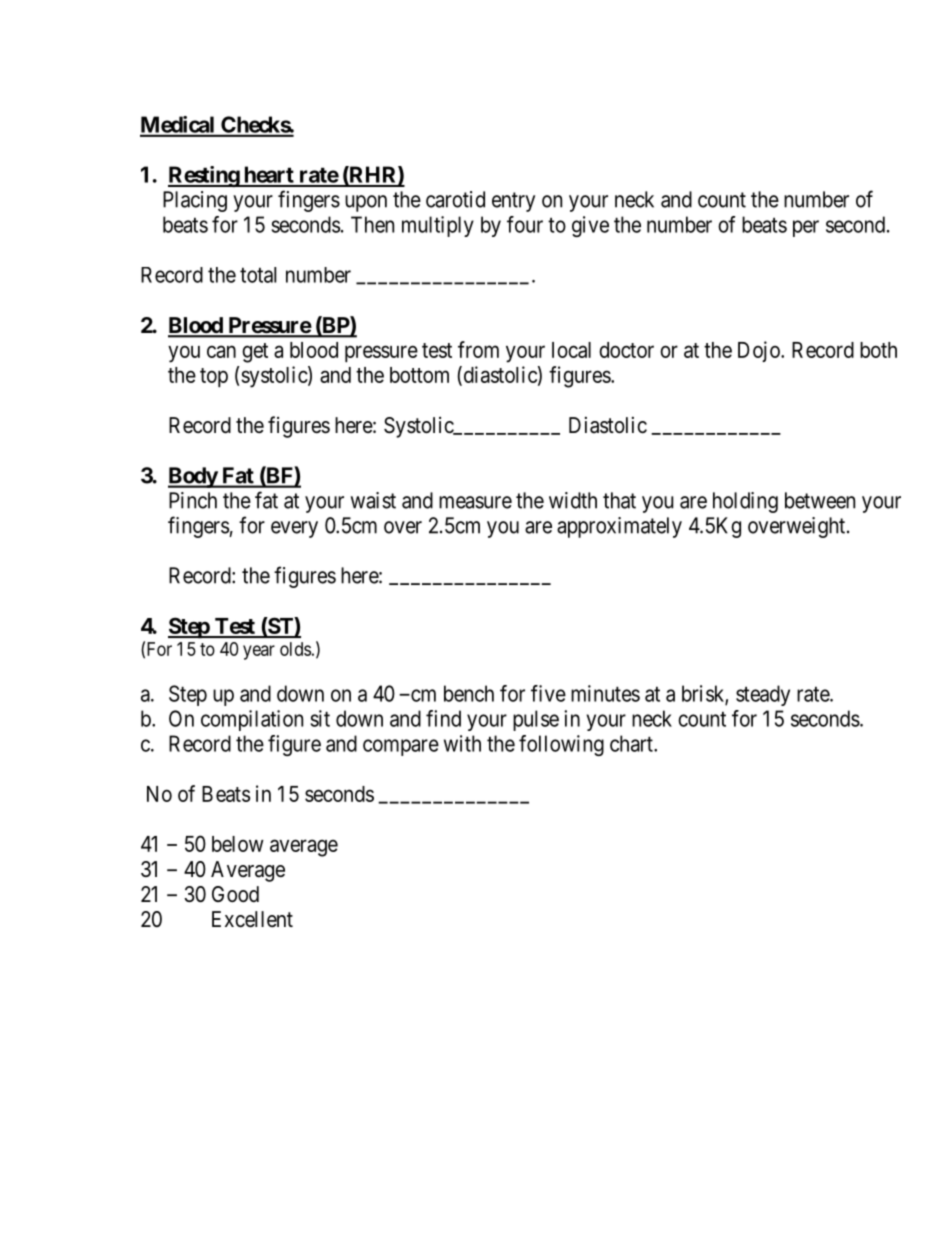 The height and width of the image is (1233, 952). Describe the element at coordinates (548, 693) in the image. I see `five` at that location.
